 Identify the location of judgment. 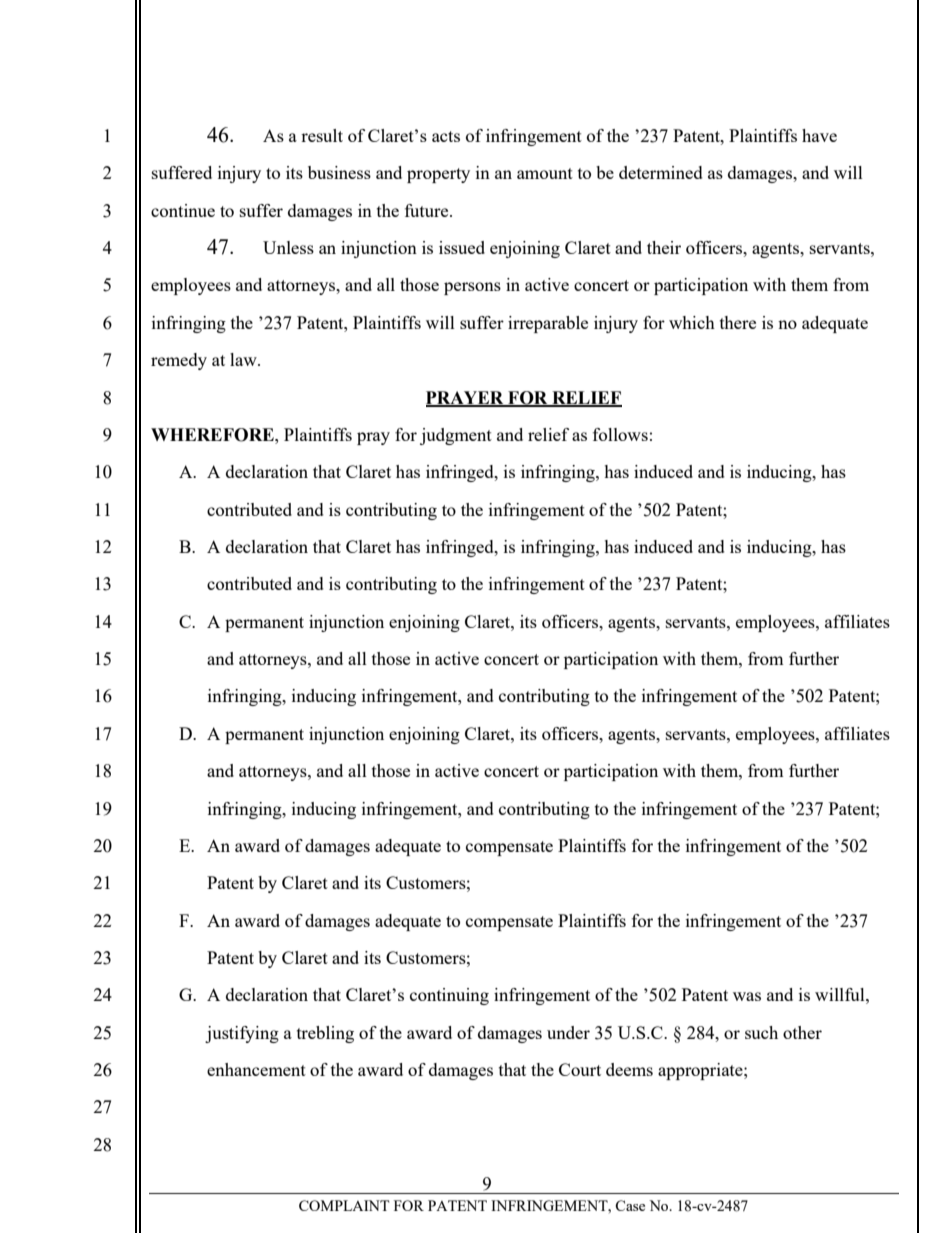
(456, 436).
